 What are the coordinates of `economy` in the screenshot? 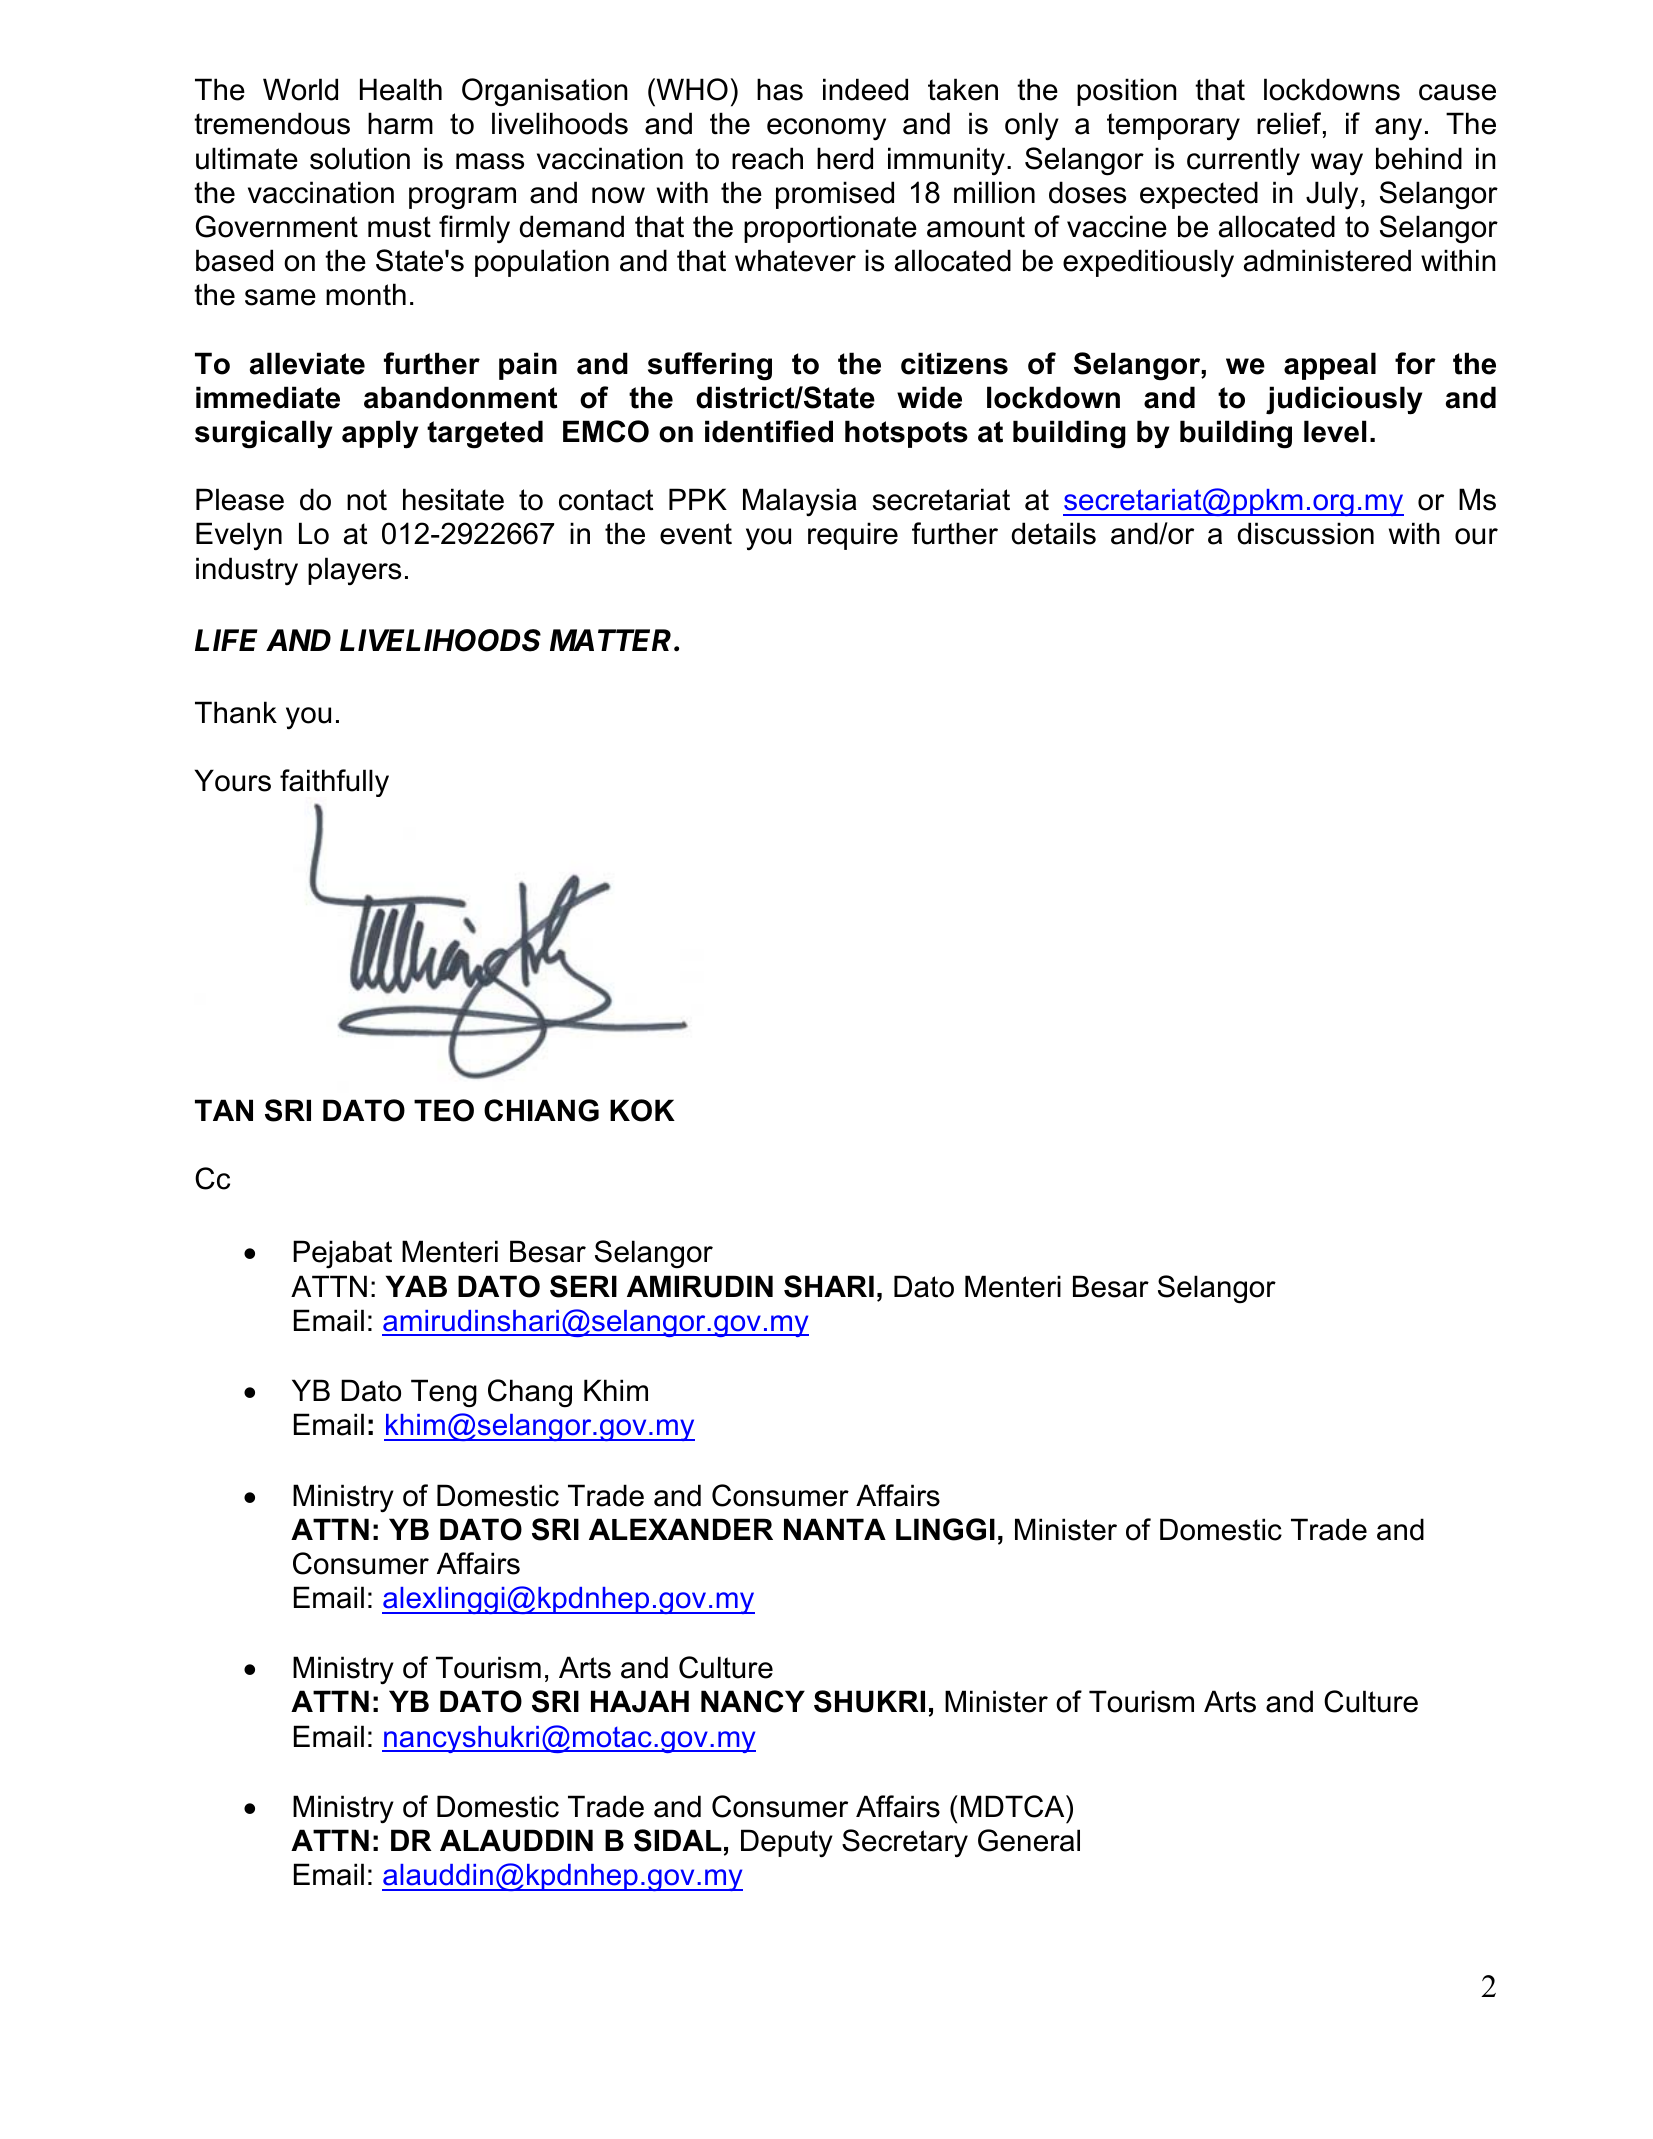 It's located at (826, 129).
